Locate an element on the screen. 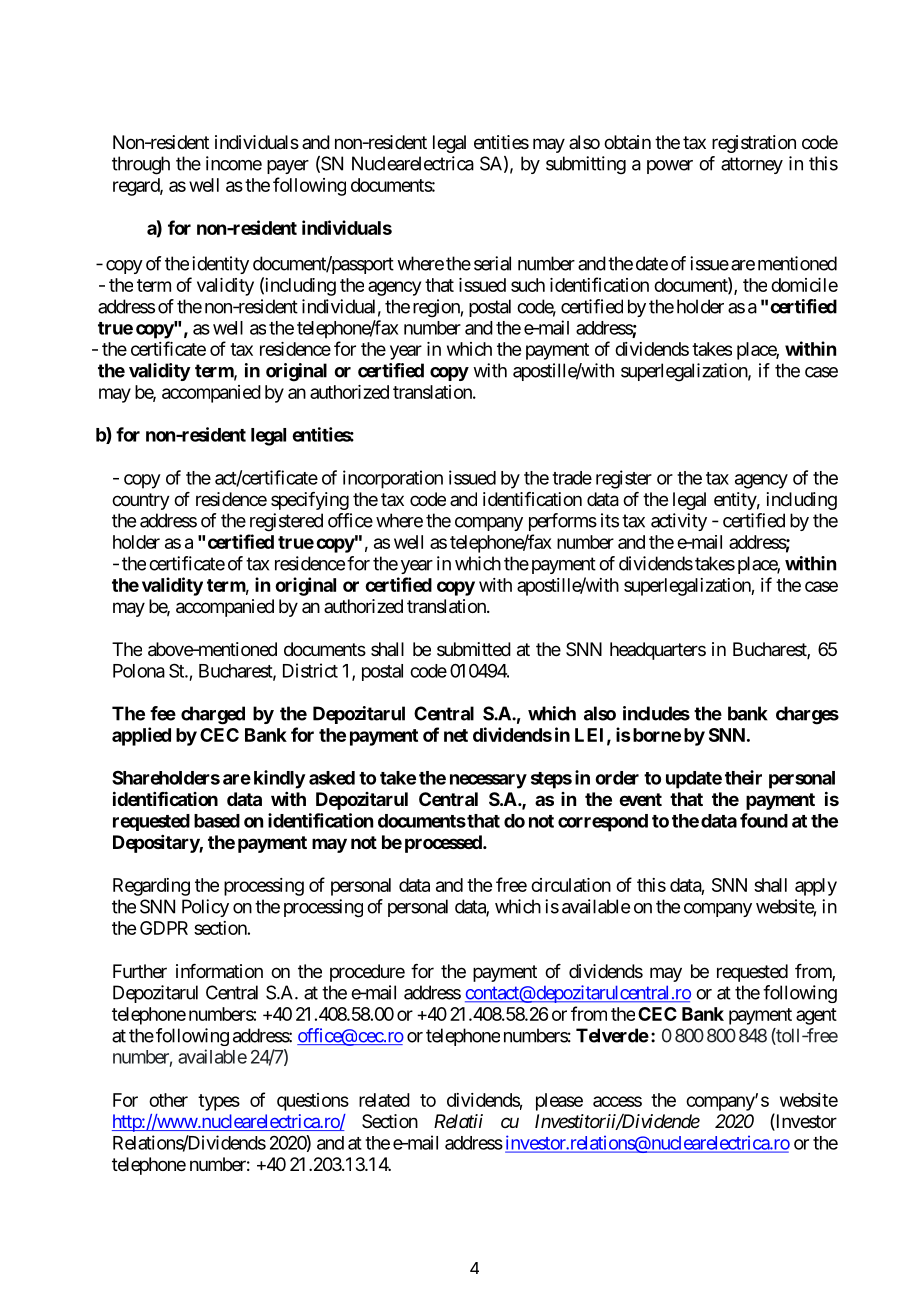 Image resolution: width=924 pixels, height=1308 pixels. payer is located at coordinates (288, 167).
